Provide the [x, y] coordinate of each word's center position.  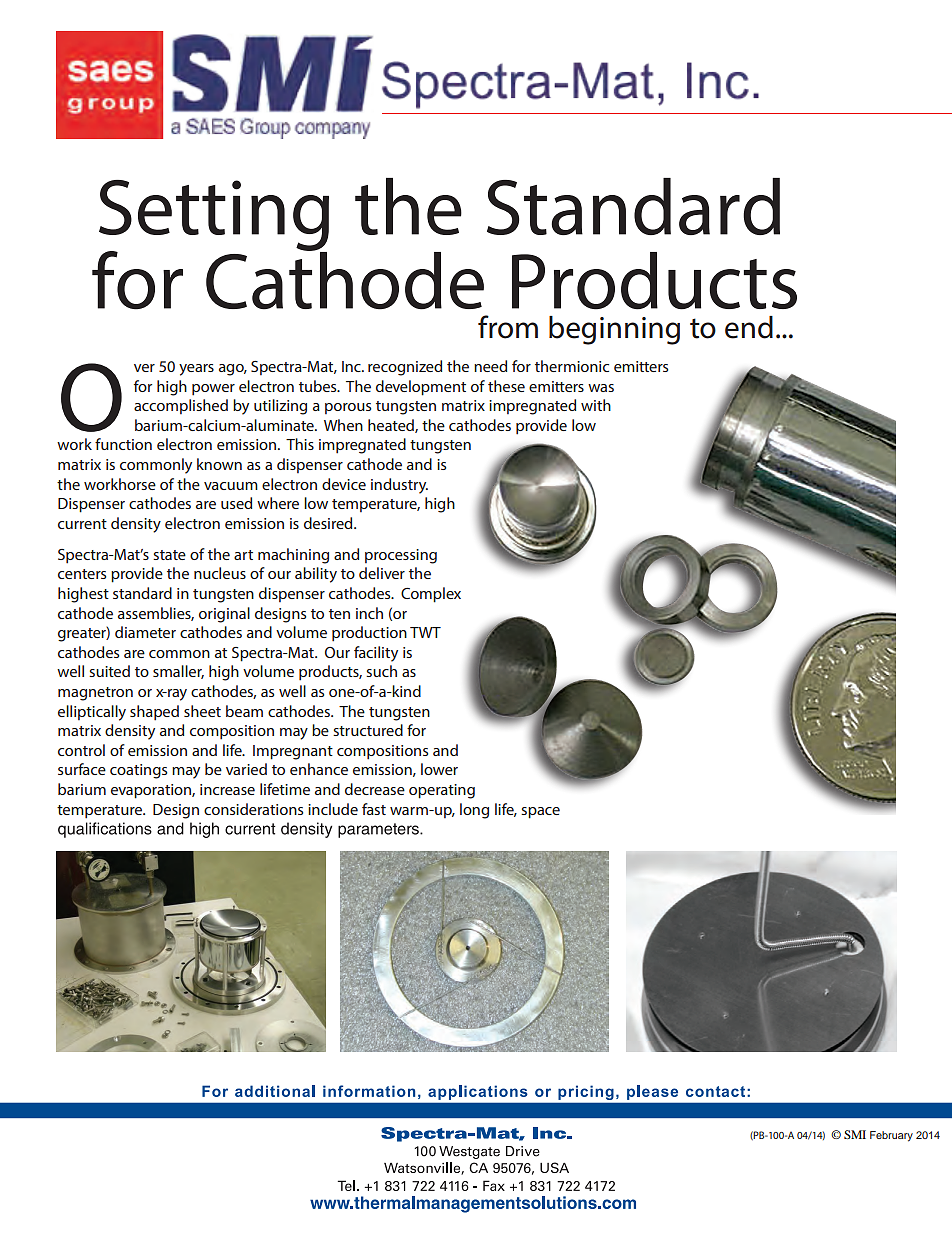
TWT [425, 632]
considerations [253, 809]
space [540, 813]
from [508, 327]
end [749, 327]
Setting [214, 216]
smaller [178, 672]
